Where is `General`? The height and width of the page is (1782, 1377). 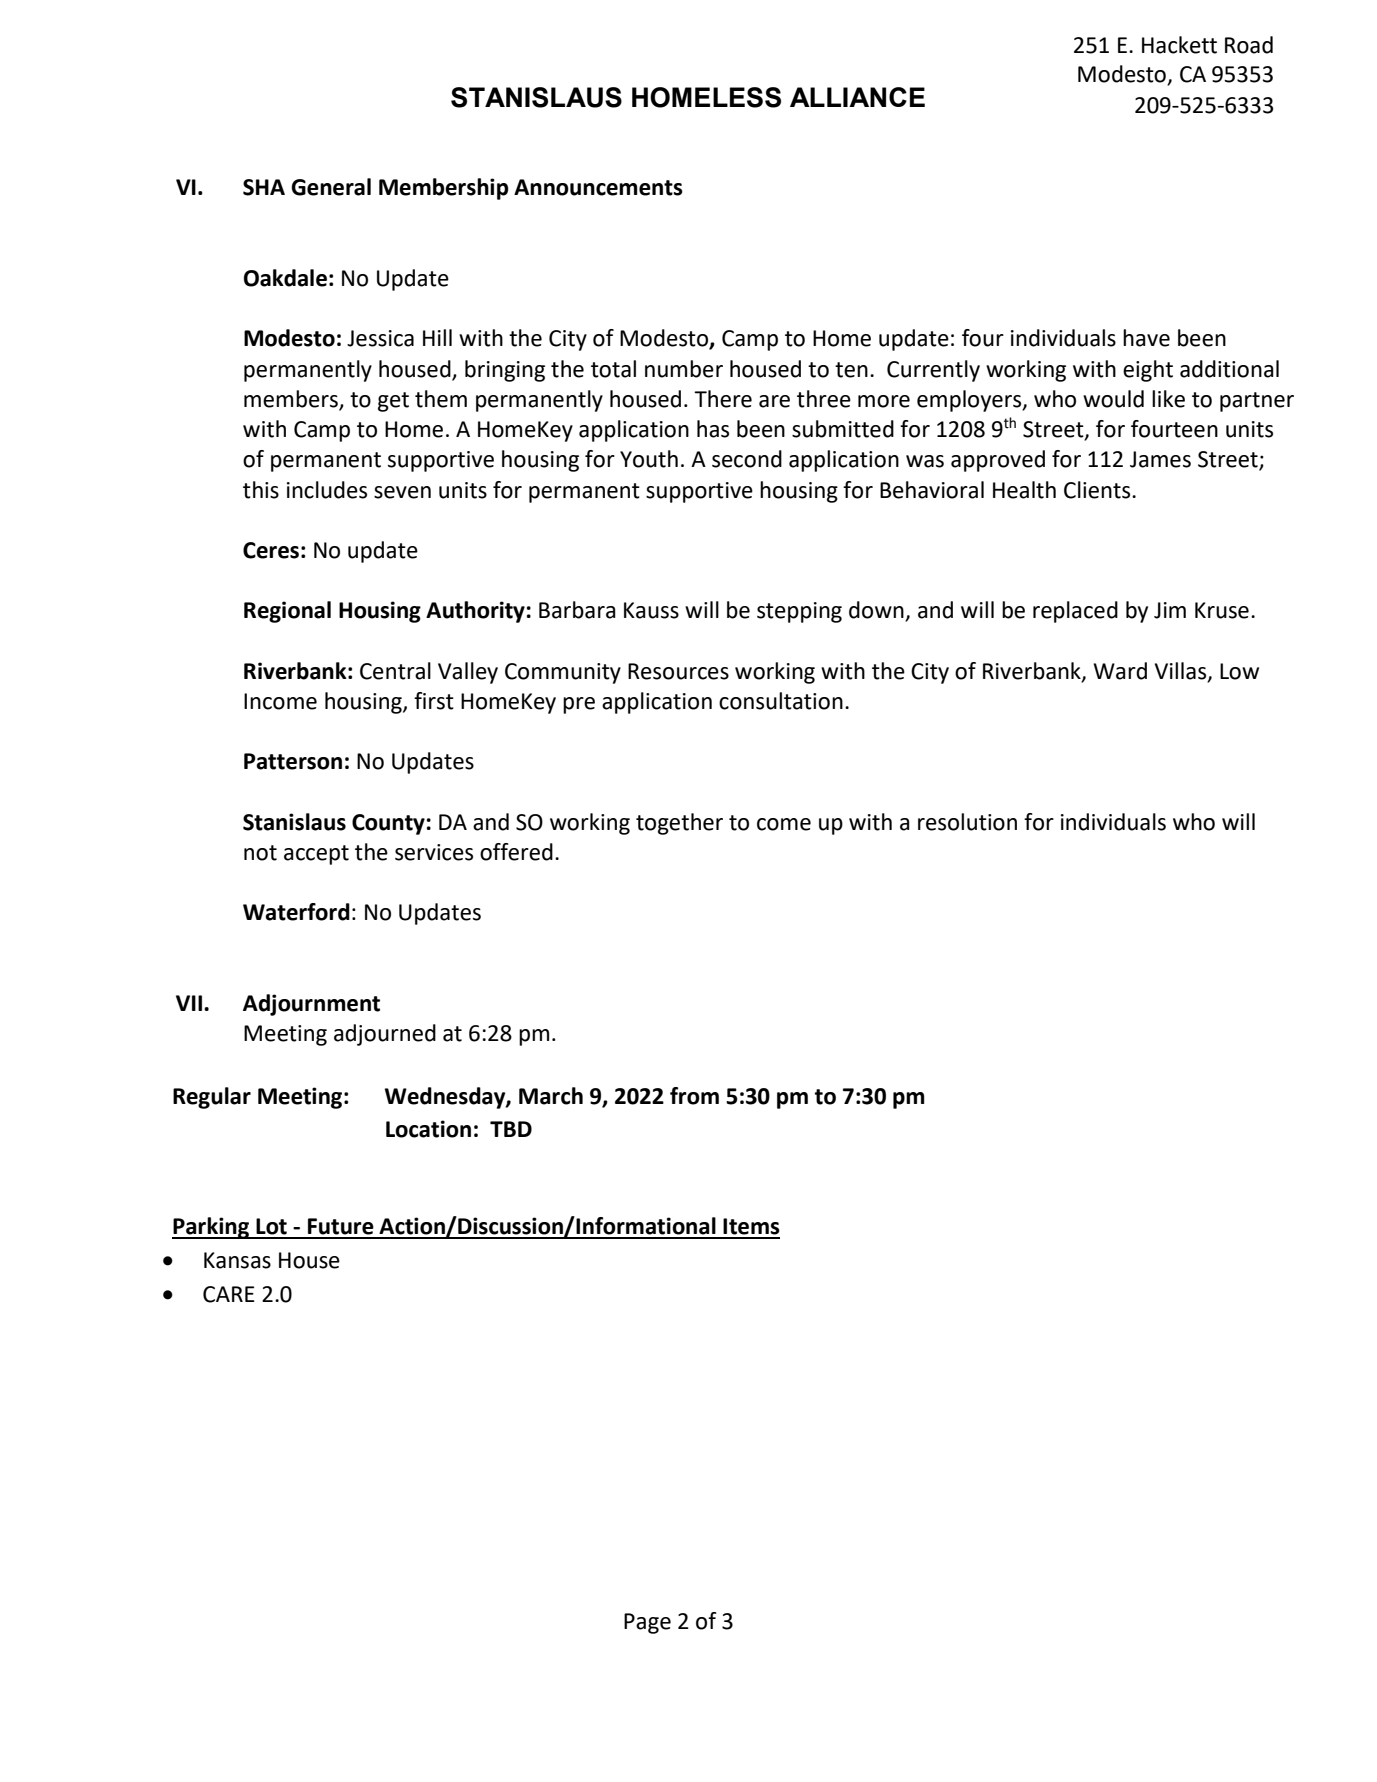 General is located at coordinates (331, 187).
